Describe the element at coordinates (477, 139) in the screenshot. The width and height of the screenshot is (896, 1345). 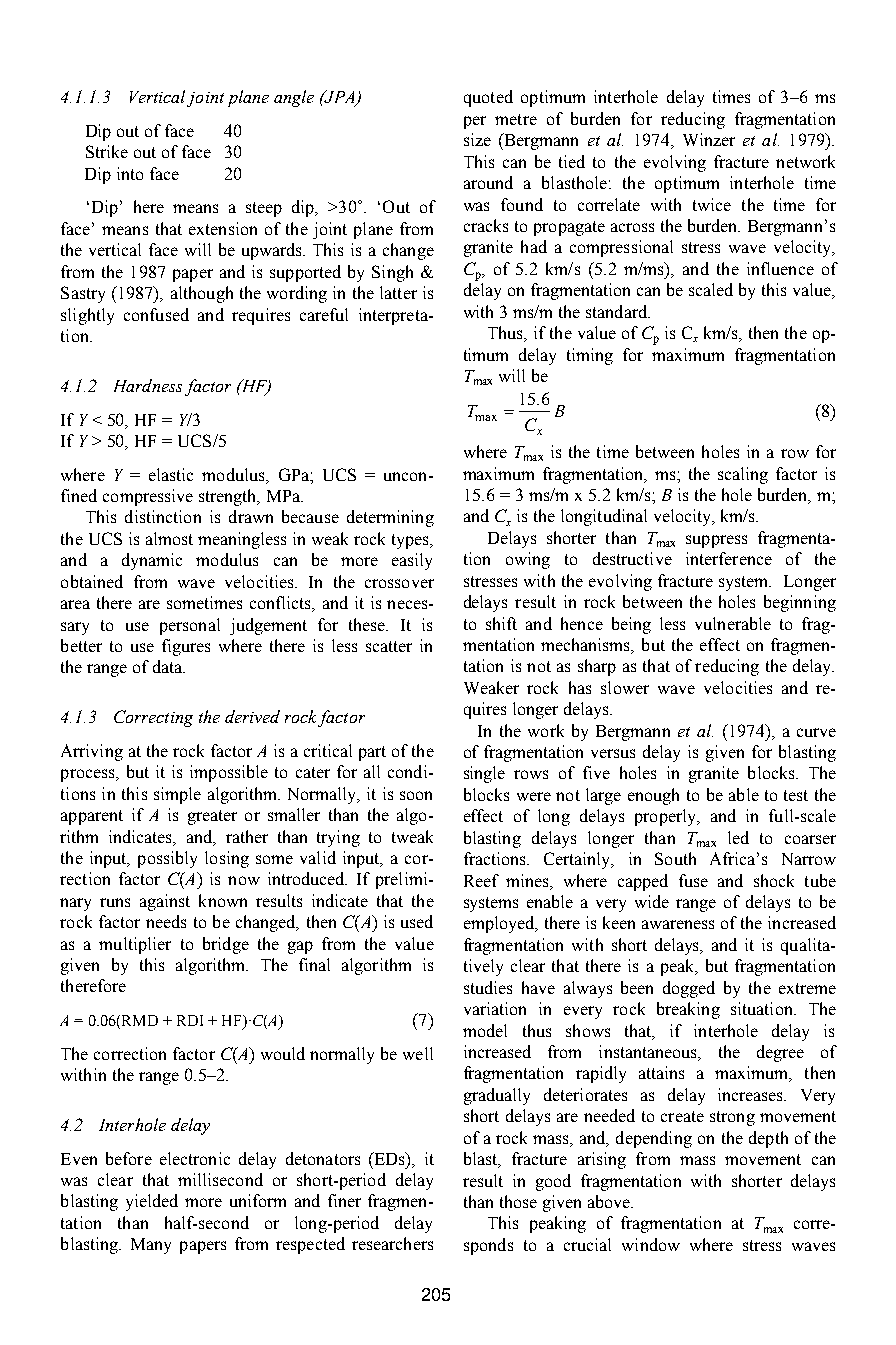
I see `size` at that location.
